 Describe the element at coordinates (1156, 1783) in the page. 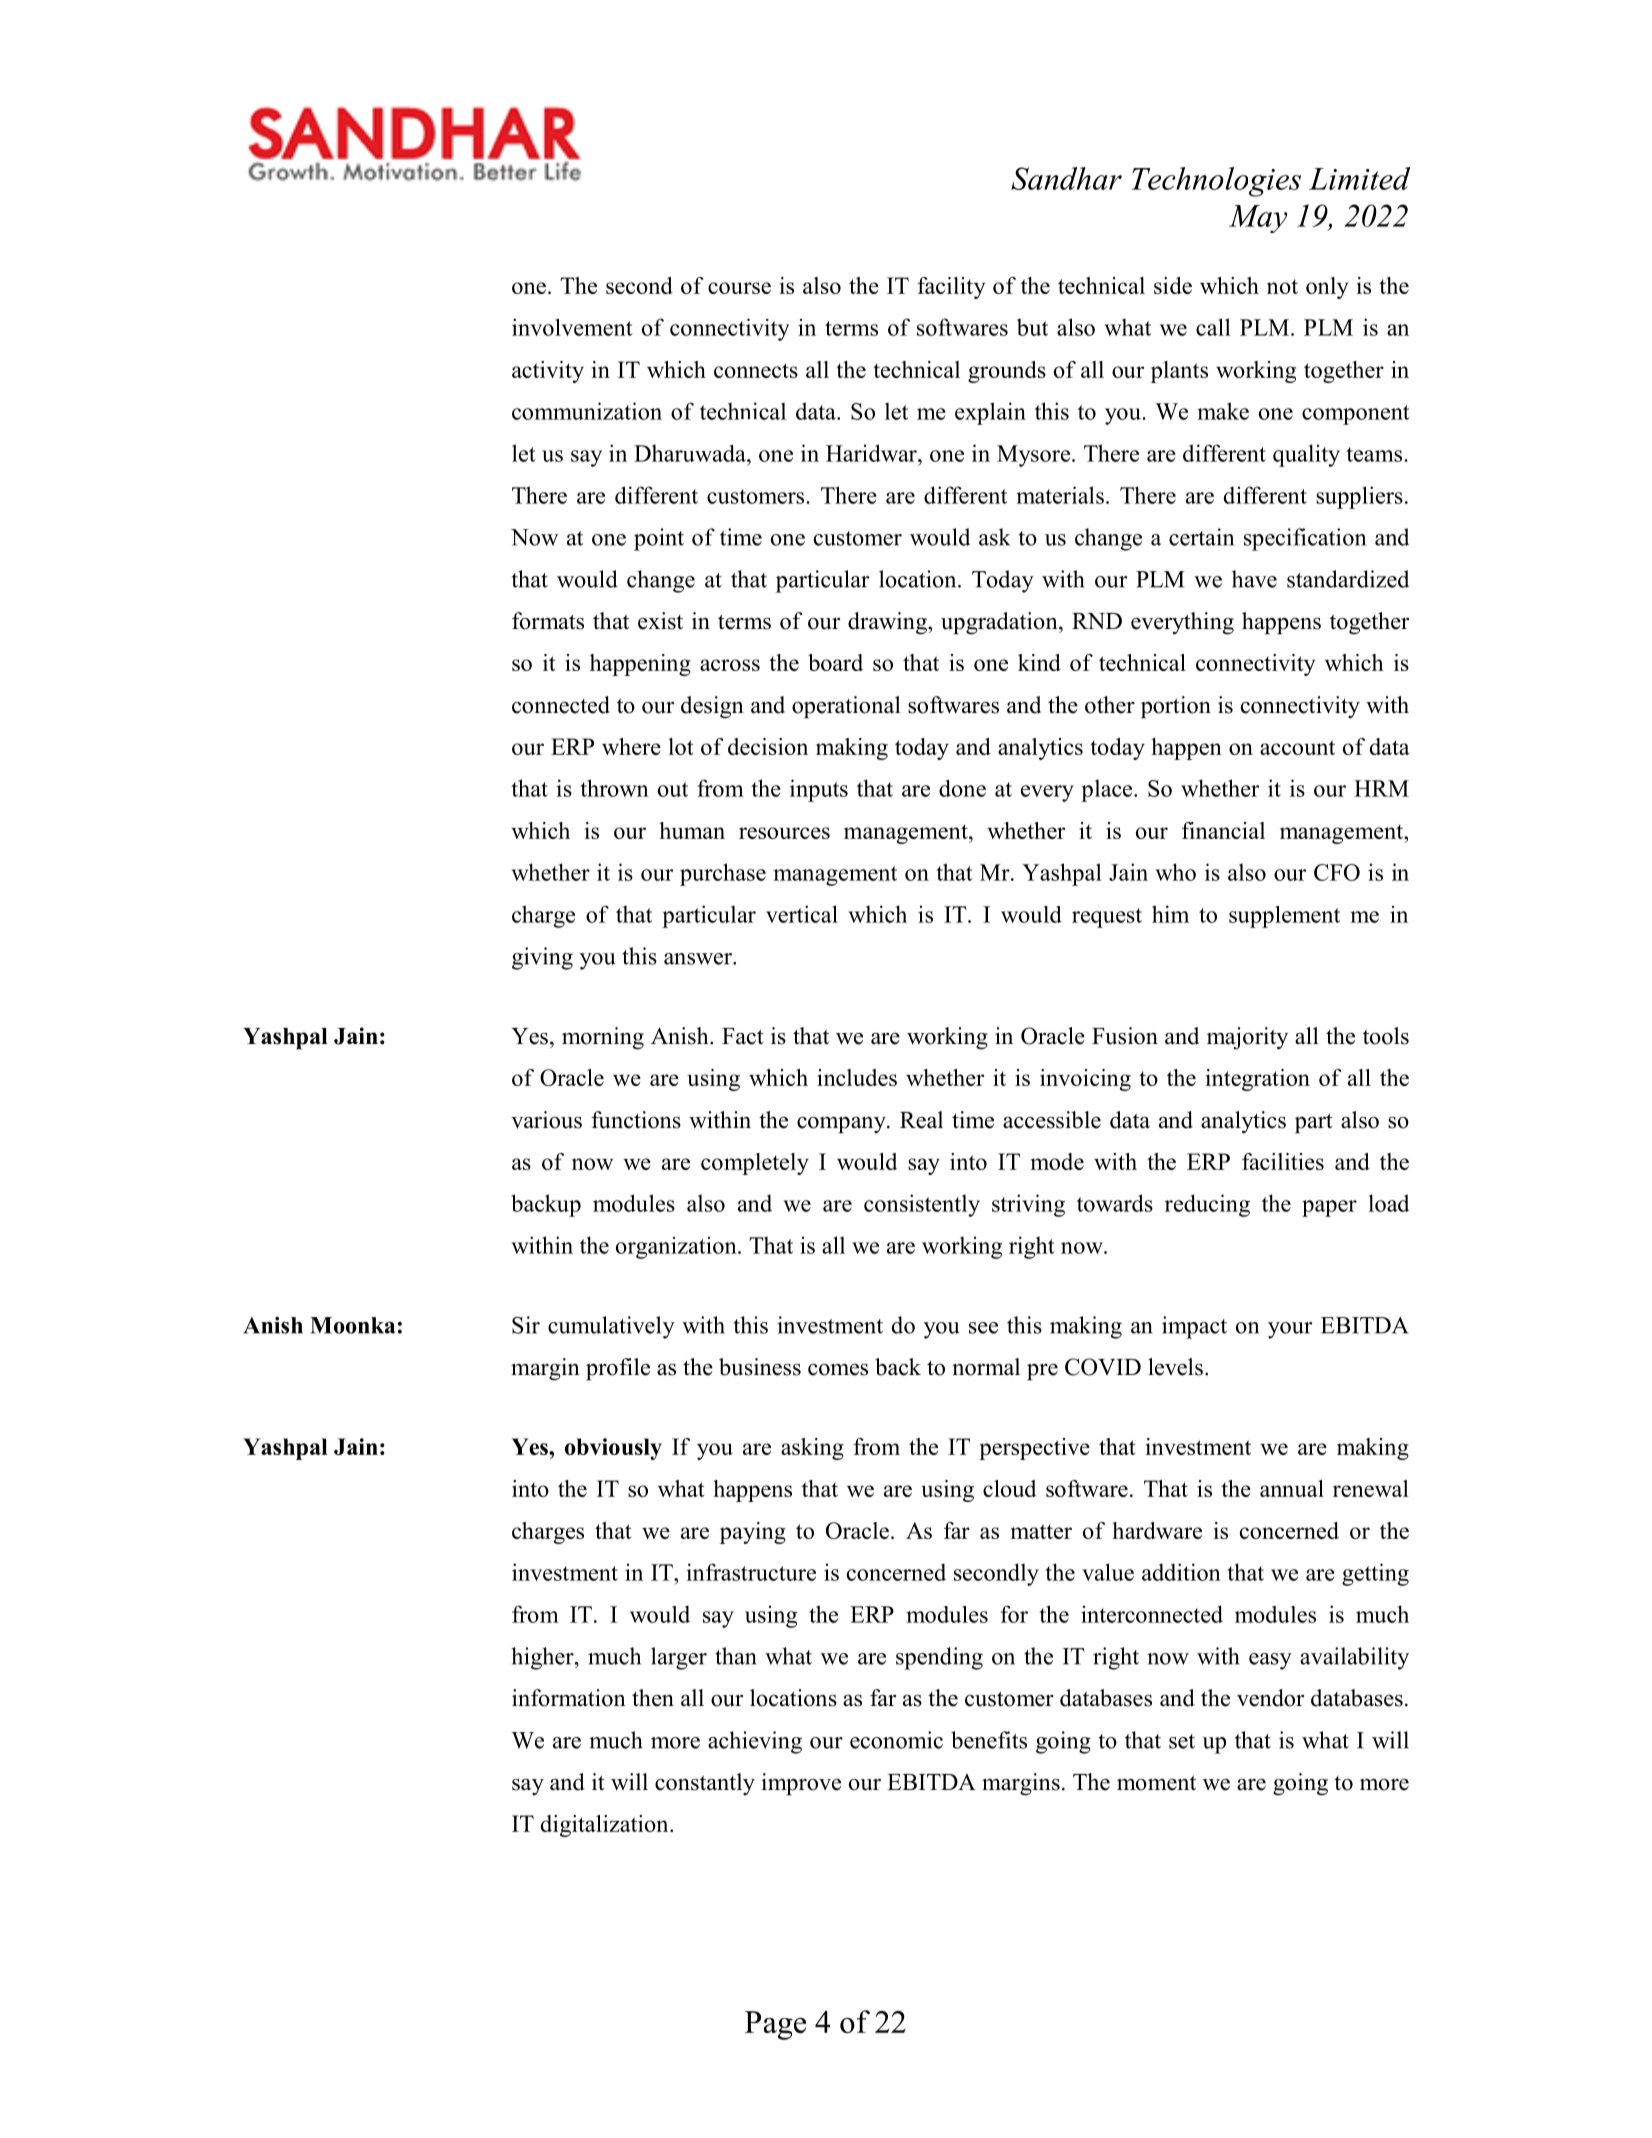

I see `moment` at that location.
